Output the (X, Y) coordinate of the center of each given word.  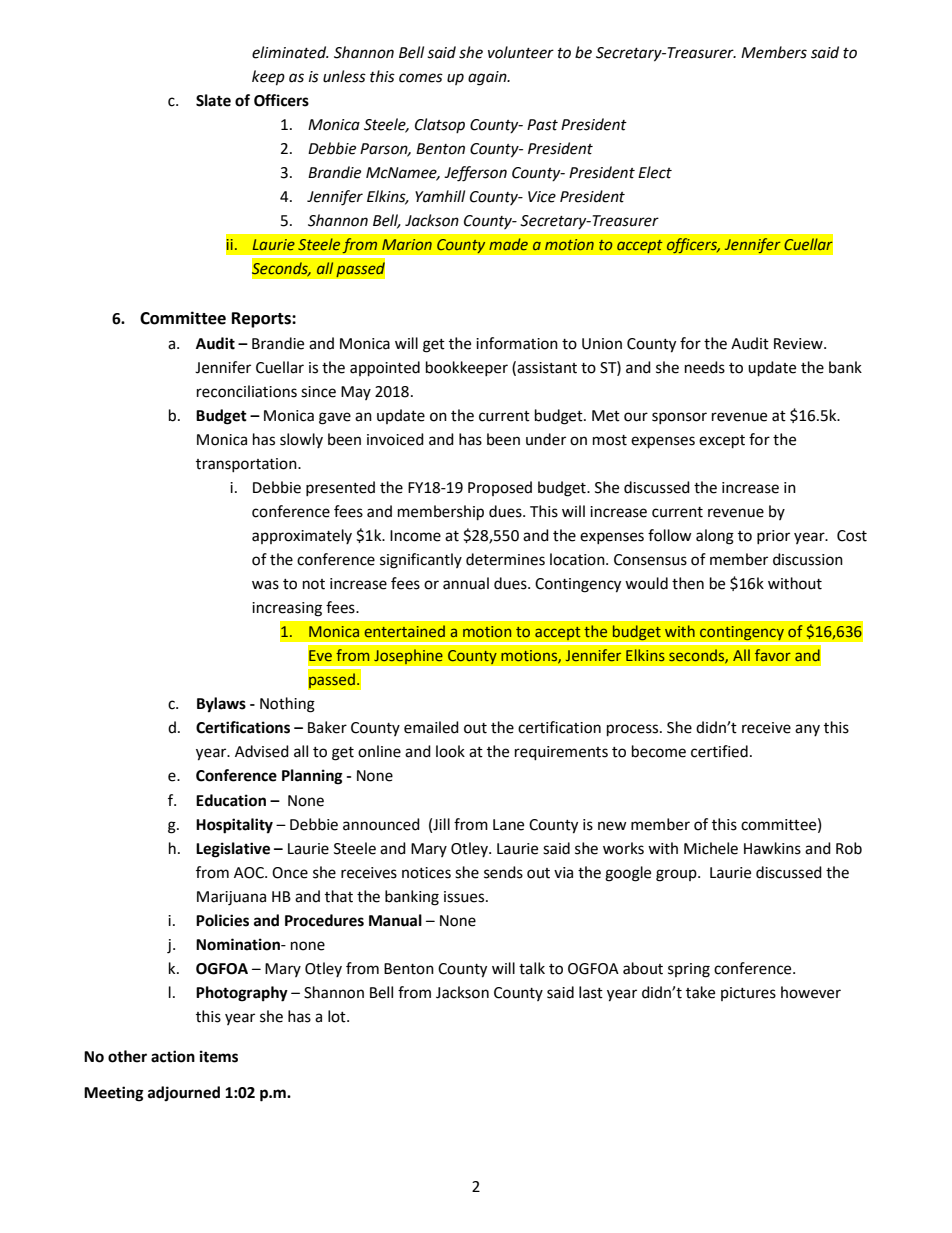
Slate (213, 100)
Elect (655, 172)
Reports (262, 320)
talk (532, 968)
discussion (808, 559)
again (488, 78)
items (219, 1056)
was (265, 585)
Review (799, 344)
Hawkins (772, 848)
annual (466, 583)
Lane (508, 825)
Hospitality (234, 826)
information (517, 343)
